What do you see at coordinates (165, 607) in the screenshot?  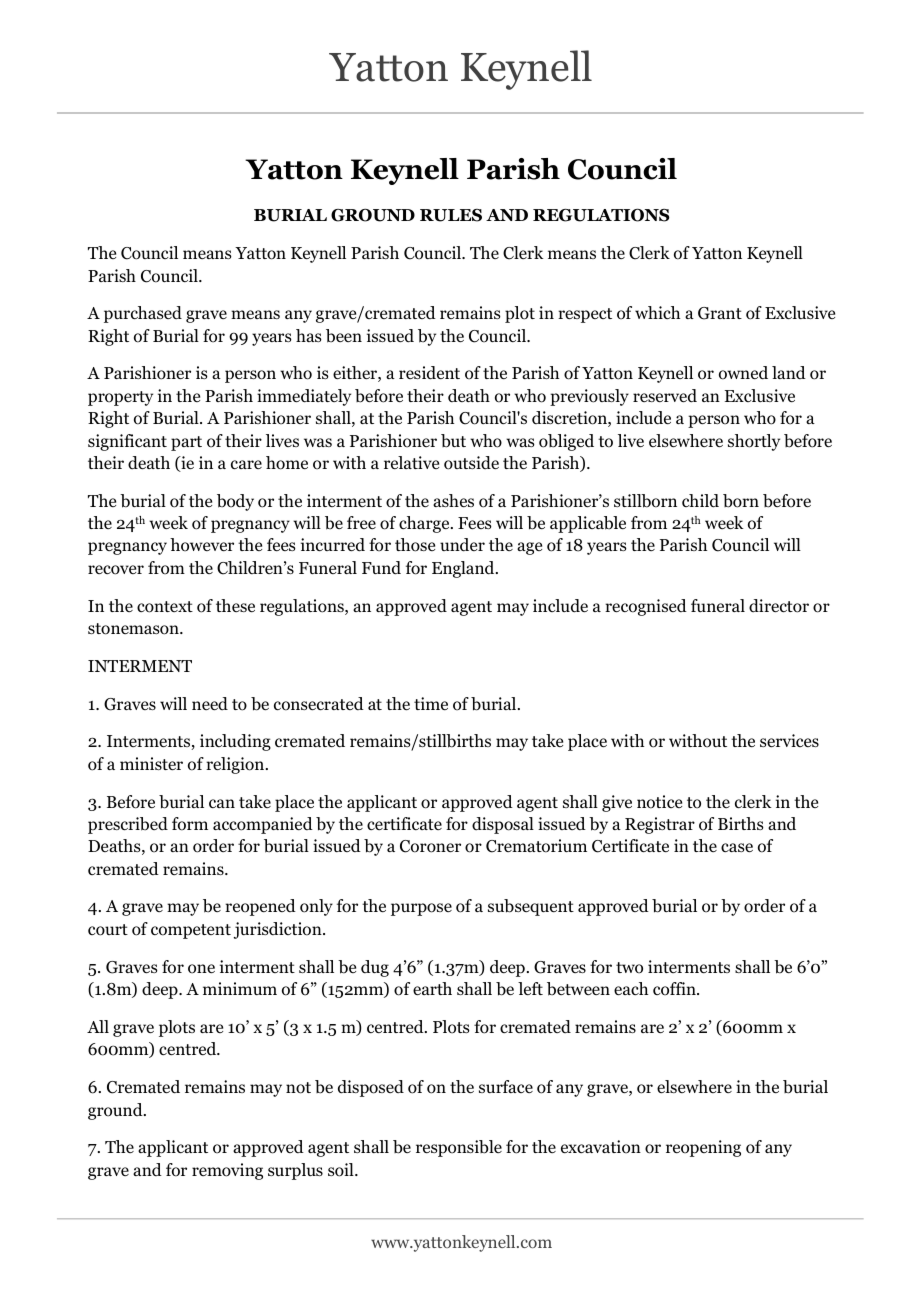 I see `context` at bounding box center [165, 607].
